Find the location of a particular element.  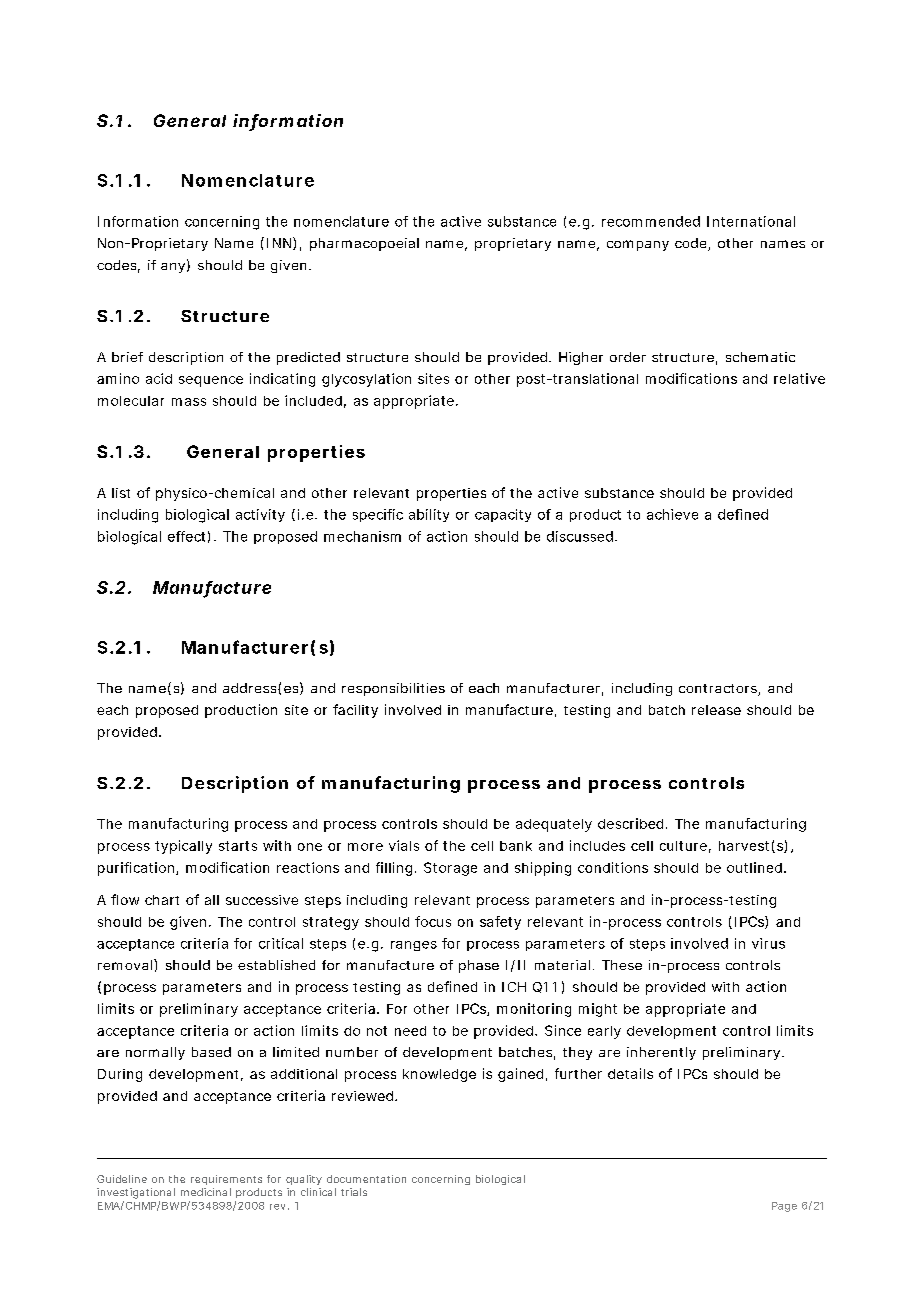

release is located at coordinates (716, 710).
